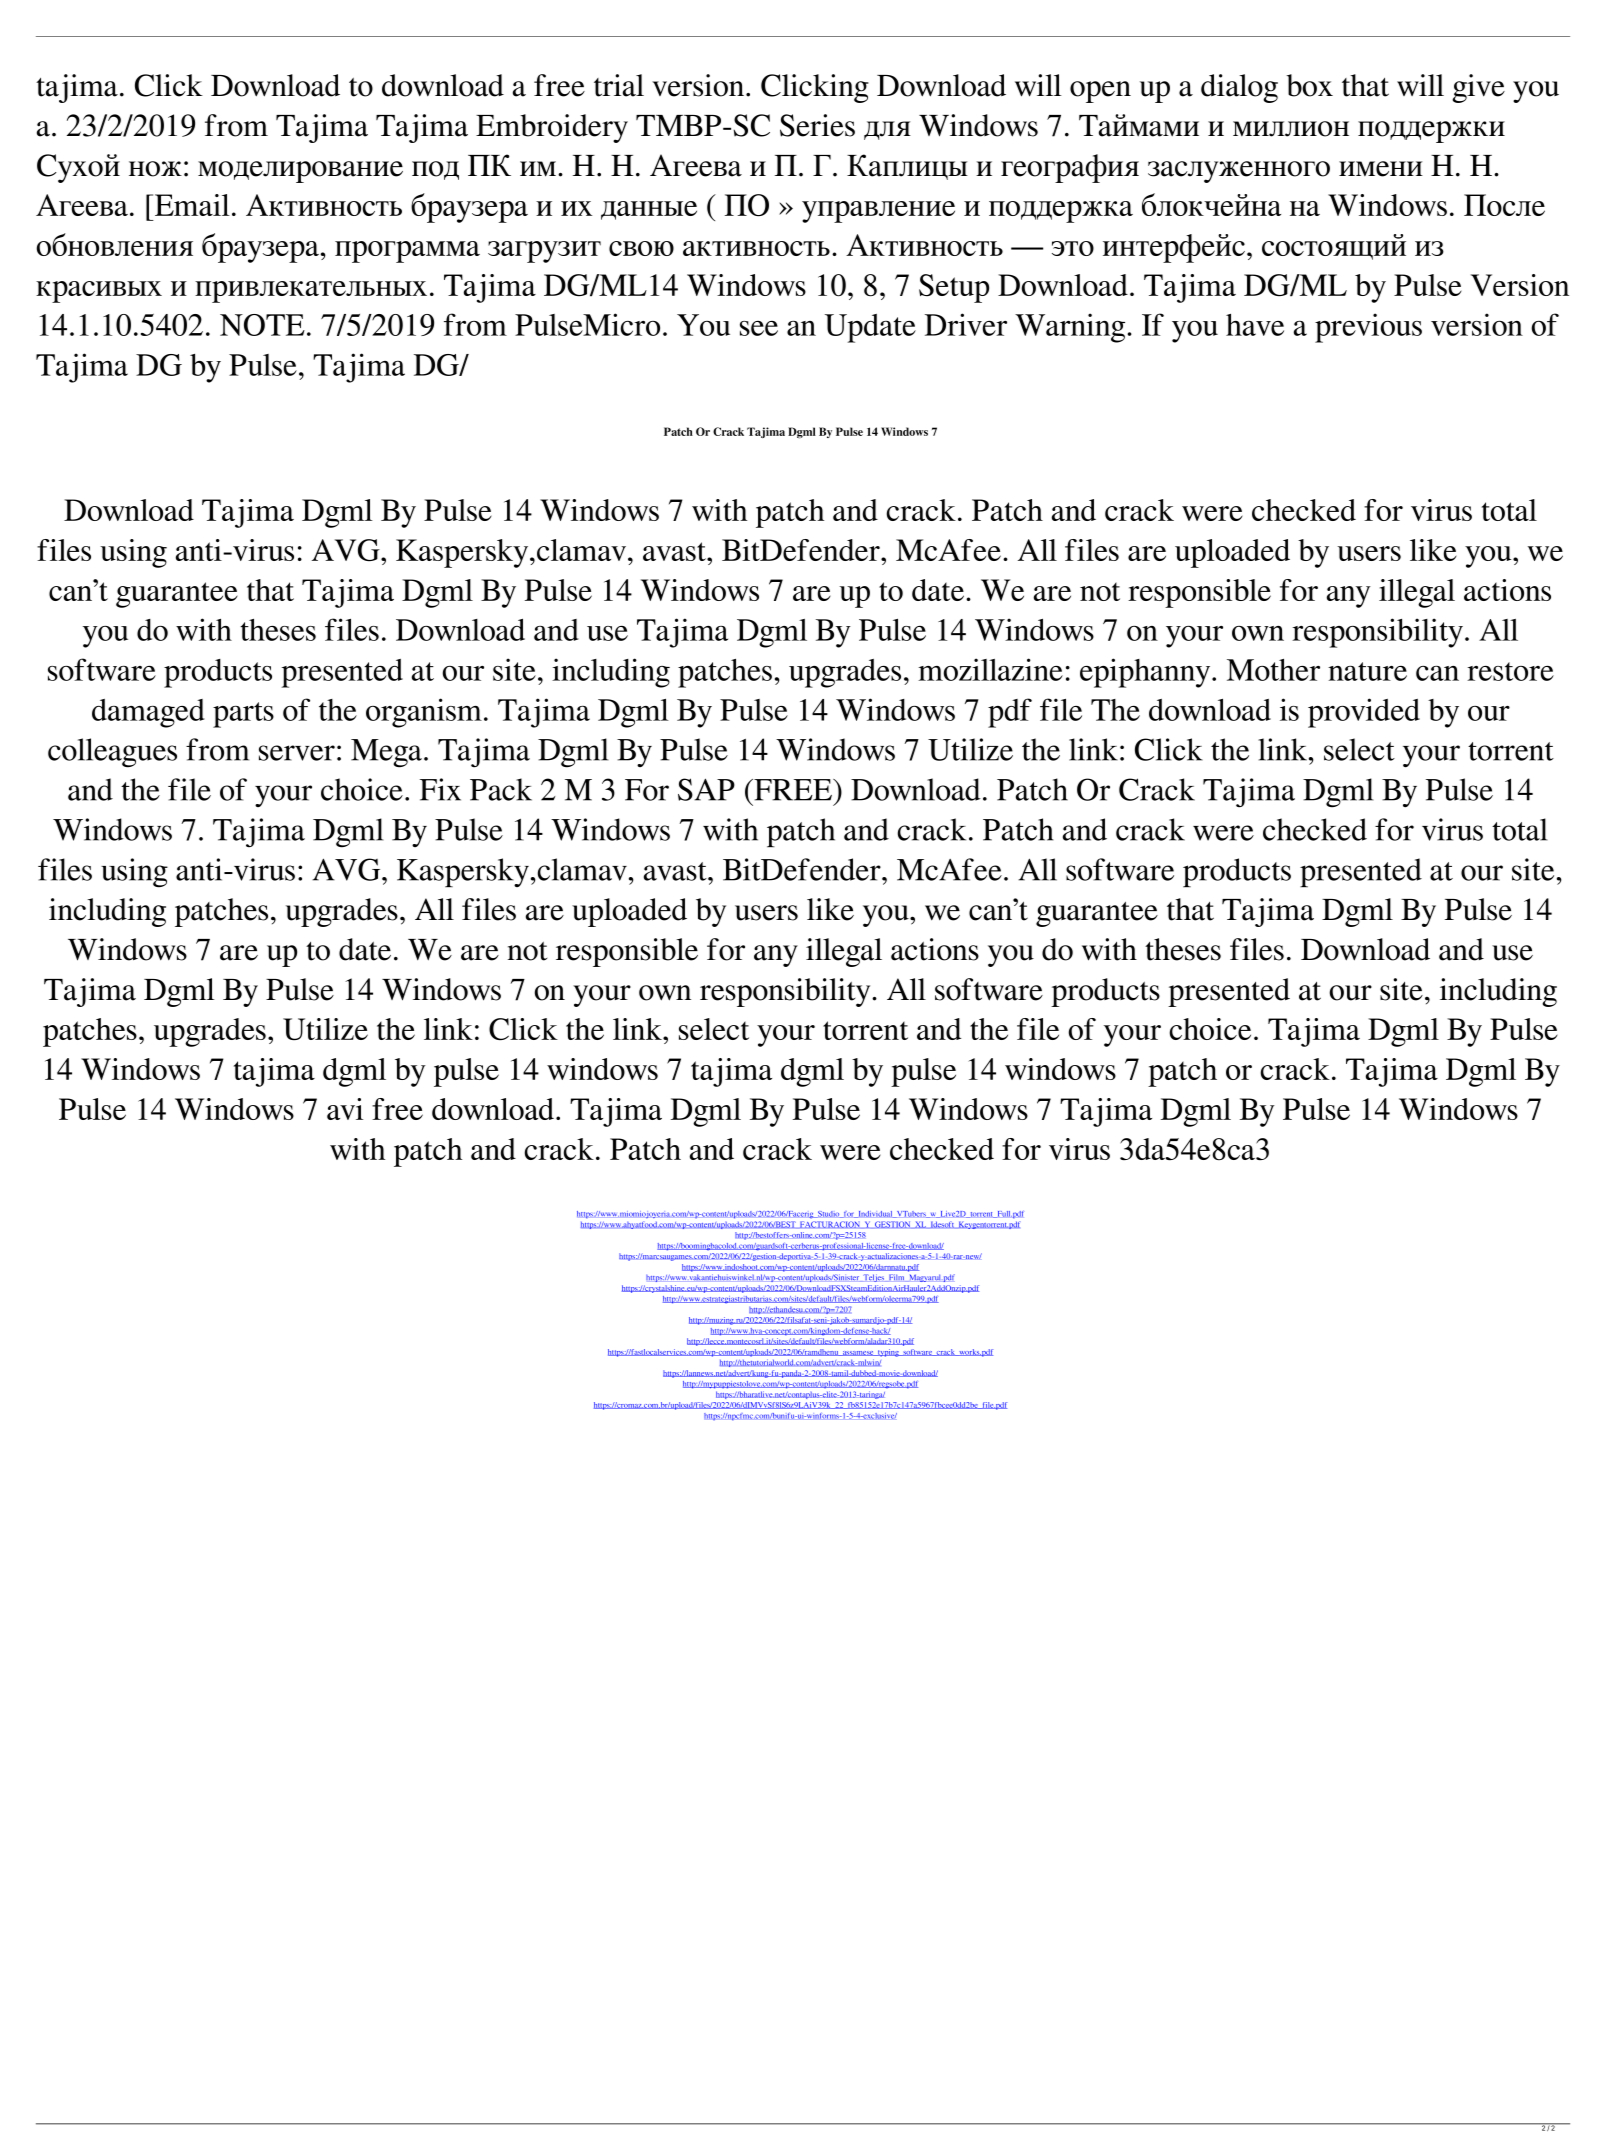 This page has width=1606, height=2148. I want to click on nature, so click(1367, 671).
